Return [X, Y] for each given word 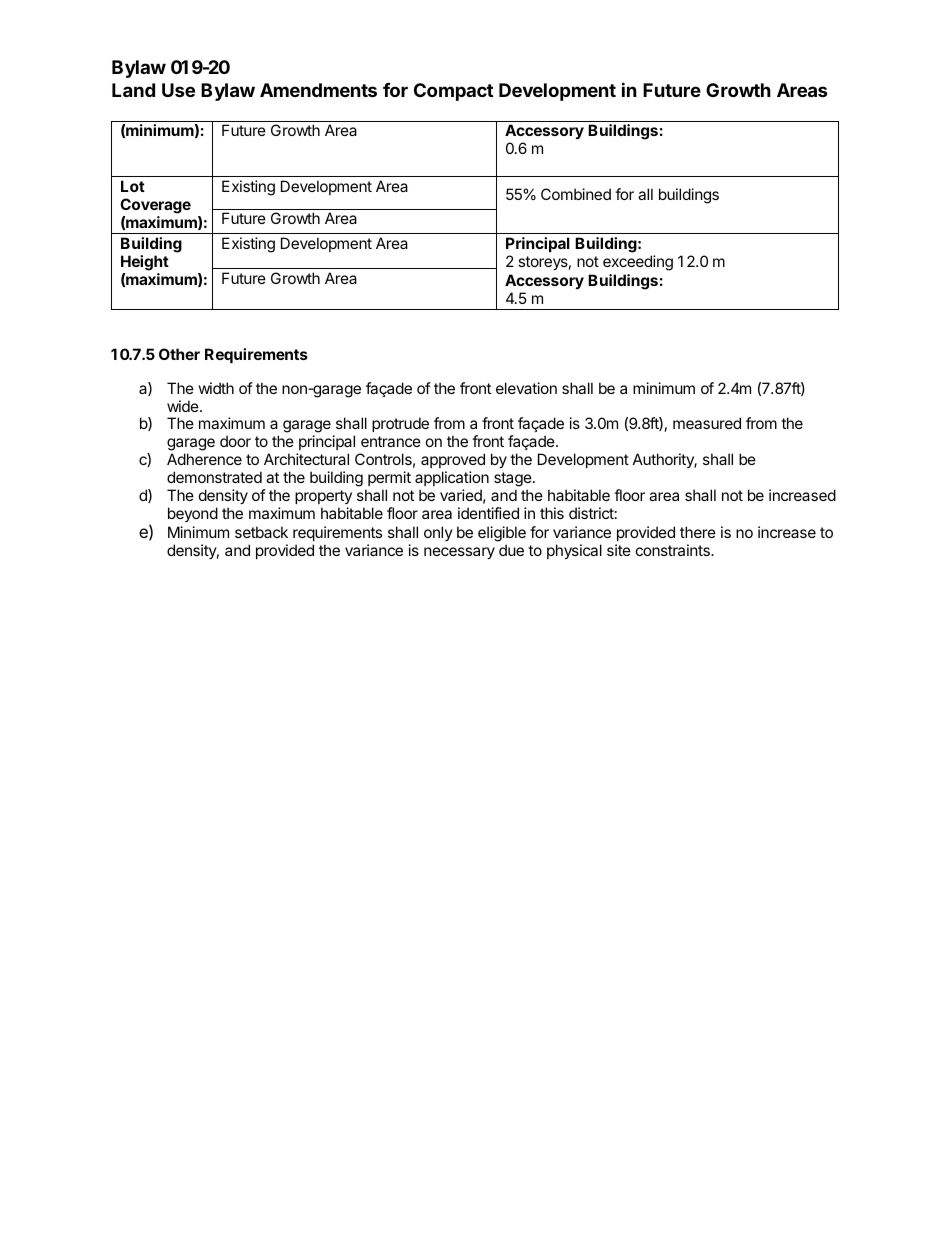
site [619, 550]
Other [179, 354]
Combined [576, 194]
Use [178, 90]
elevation [526, 388]
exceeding [638, 263]
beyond [193, 514]
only [438, 533]
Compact [453, 92]
